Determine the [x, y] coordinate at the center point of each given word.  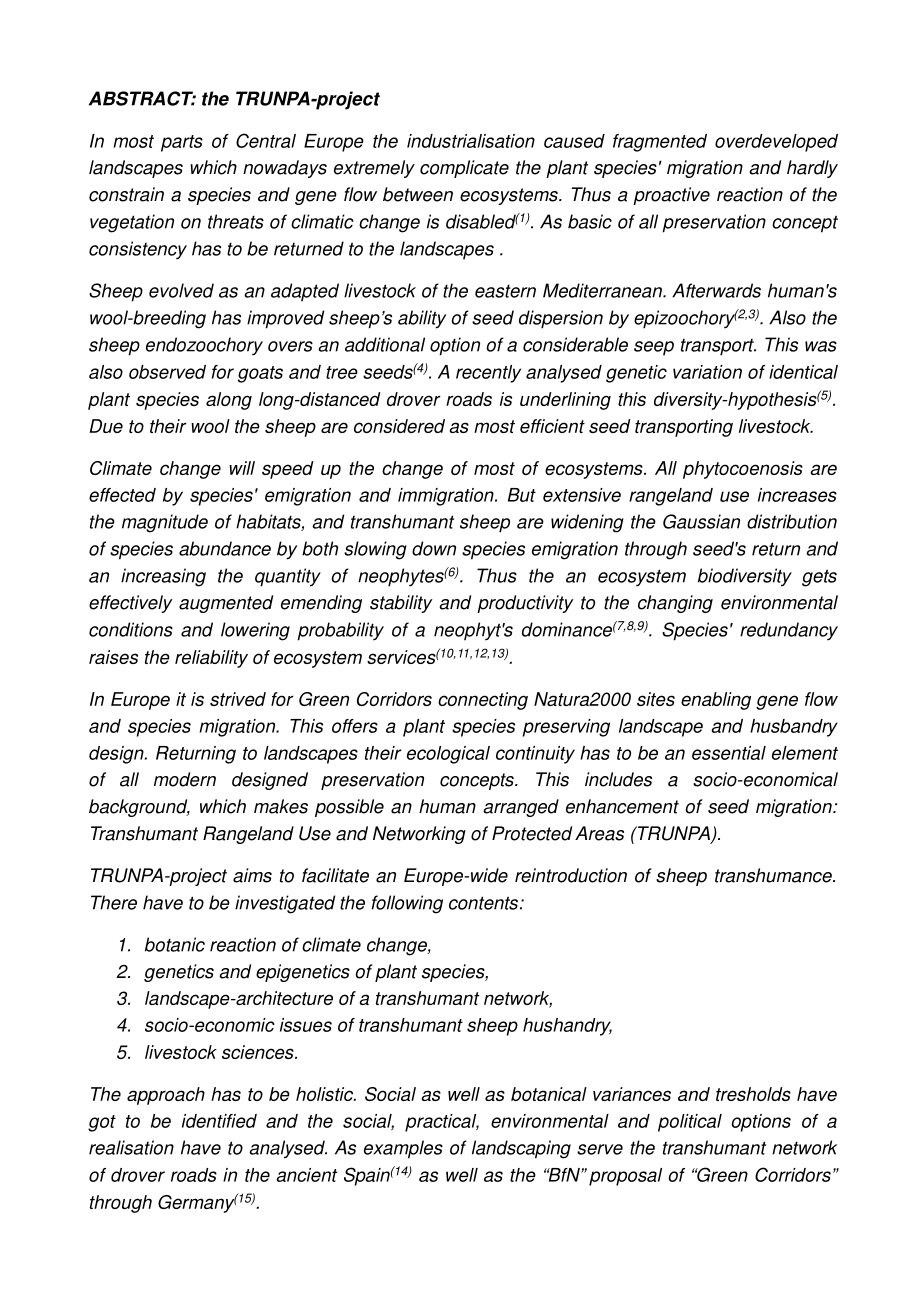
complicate [464, 169]
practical [442, 1123]
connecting [483, 701]
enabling [716, 701]
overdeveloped [776, 143]
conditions [131, 629]
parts [182, 143]
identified [219, 1121]
